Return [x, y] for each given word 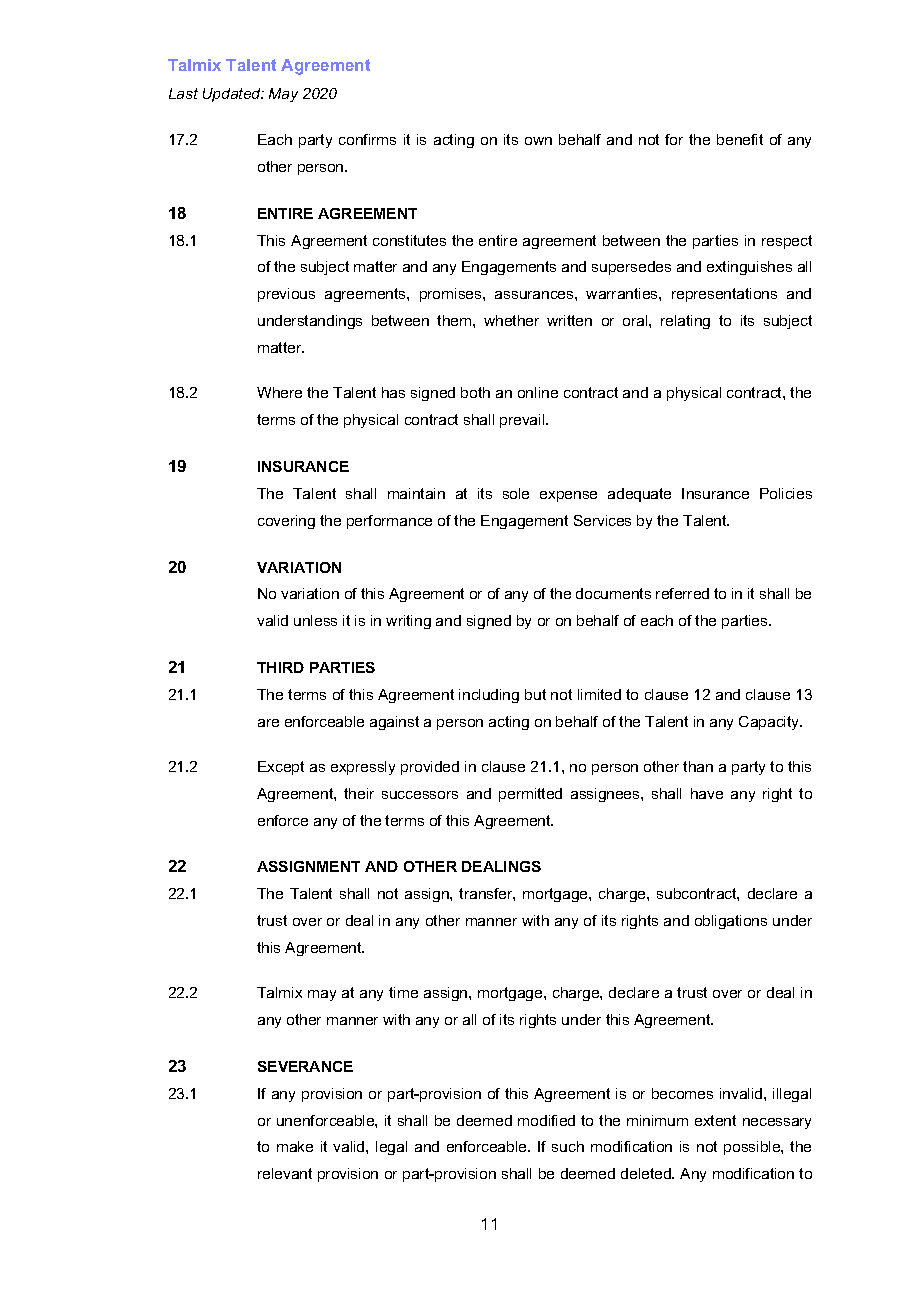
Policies [786, 493]
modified [546, 1120]
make [295, 1146]
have [707, 793]
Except [281, 768]
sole [516, 493]
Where [279, 392]
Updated [233, 95]
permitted [530, 795]
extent [715, 1120]
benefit [740, 139]
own [538, 141]
